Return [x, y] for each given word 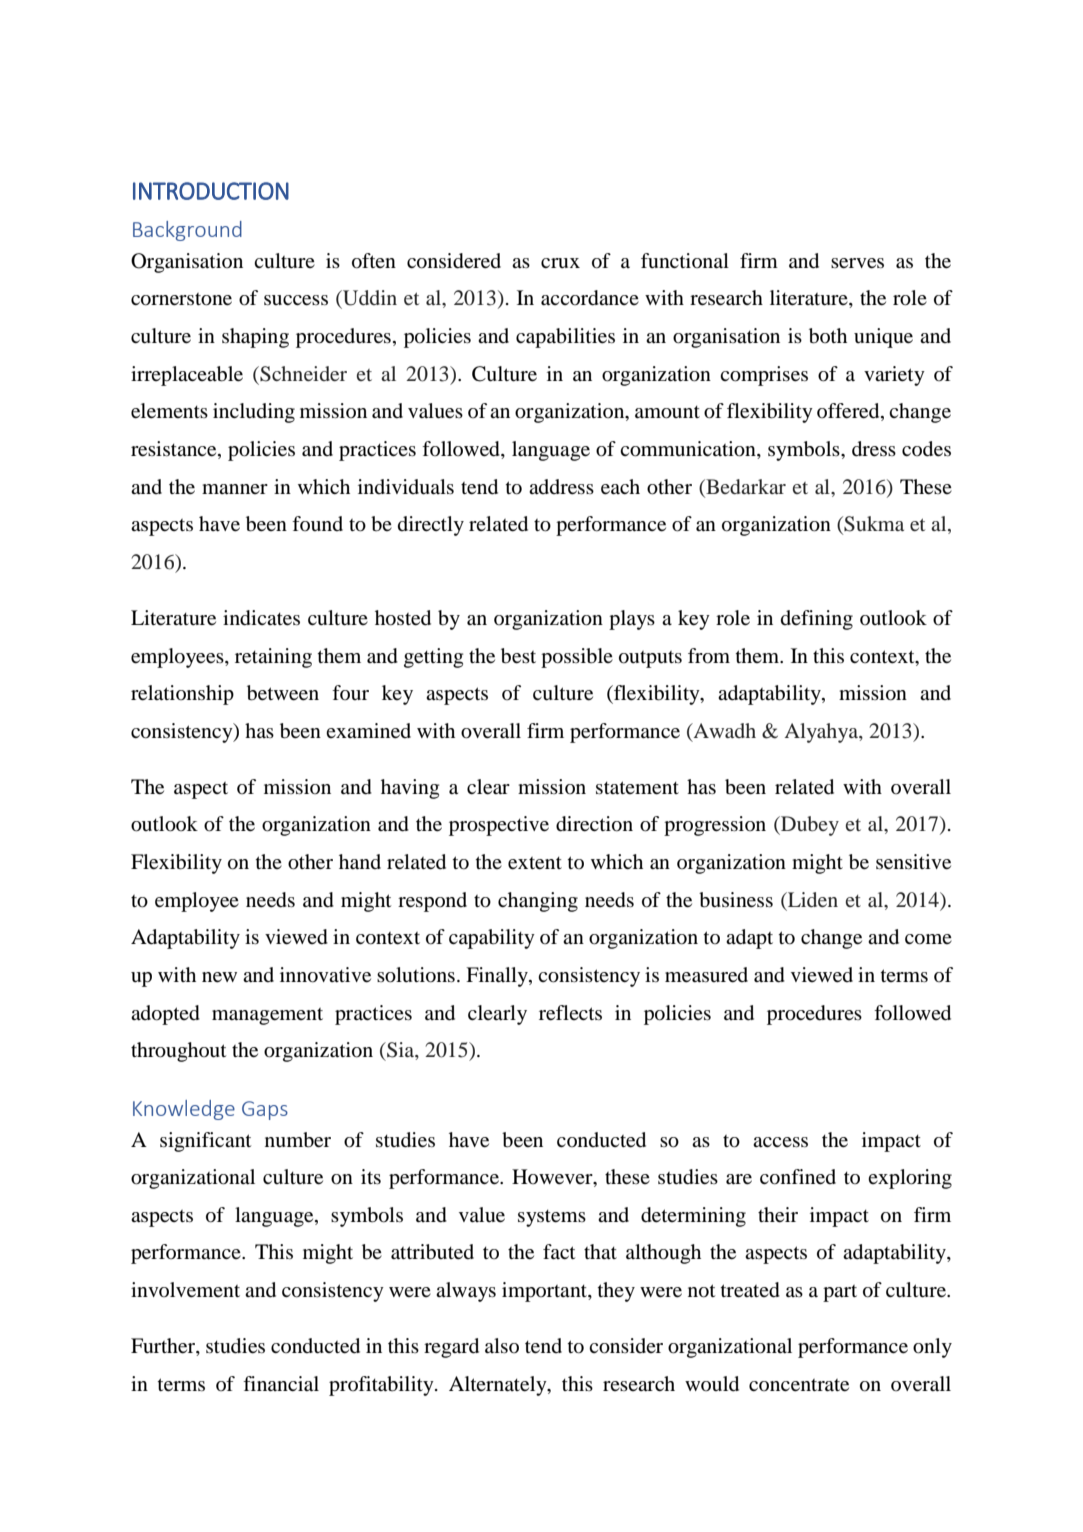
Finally [498, 977]
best [518, 656]
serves [857, 263]
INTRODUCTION [211, 191]
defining [817, 620]
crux [560, 263]
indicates [261, 618]
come [928, 939]
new [219, 977]
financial [281, 1384]
